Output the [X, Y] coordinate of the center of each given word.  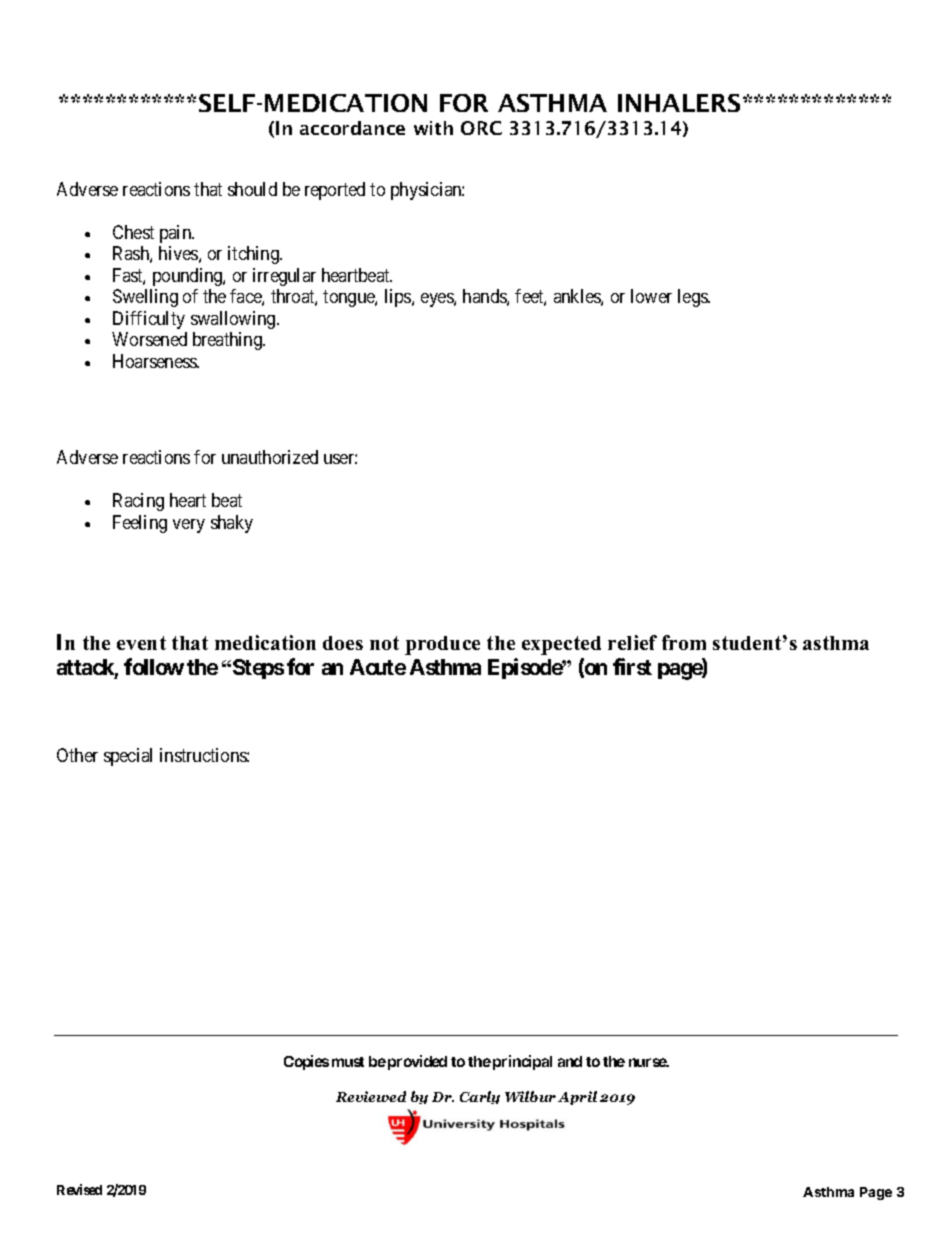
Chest [133, 232]
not [384, 643]
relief [632, 642]
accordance [352, 128]
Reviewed [371, 1096]
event [141, 643]
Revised [79, 1189]
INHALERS [679, 103]
